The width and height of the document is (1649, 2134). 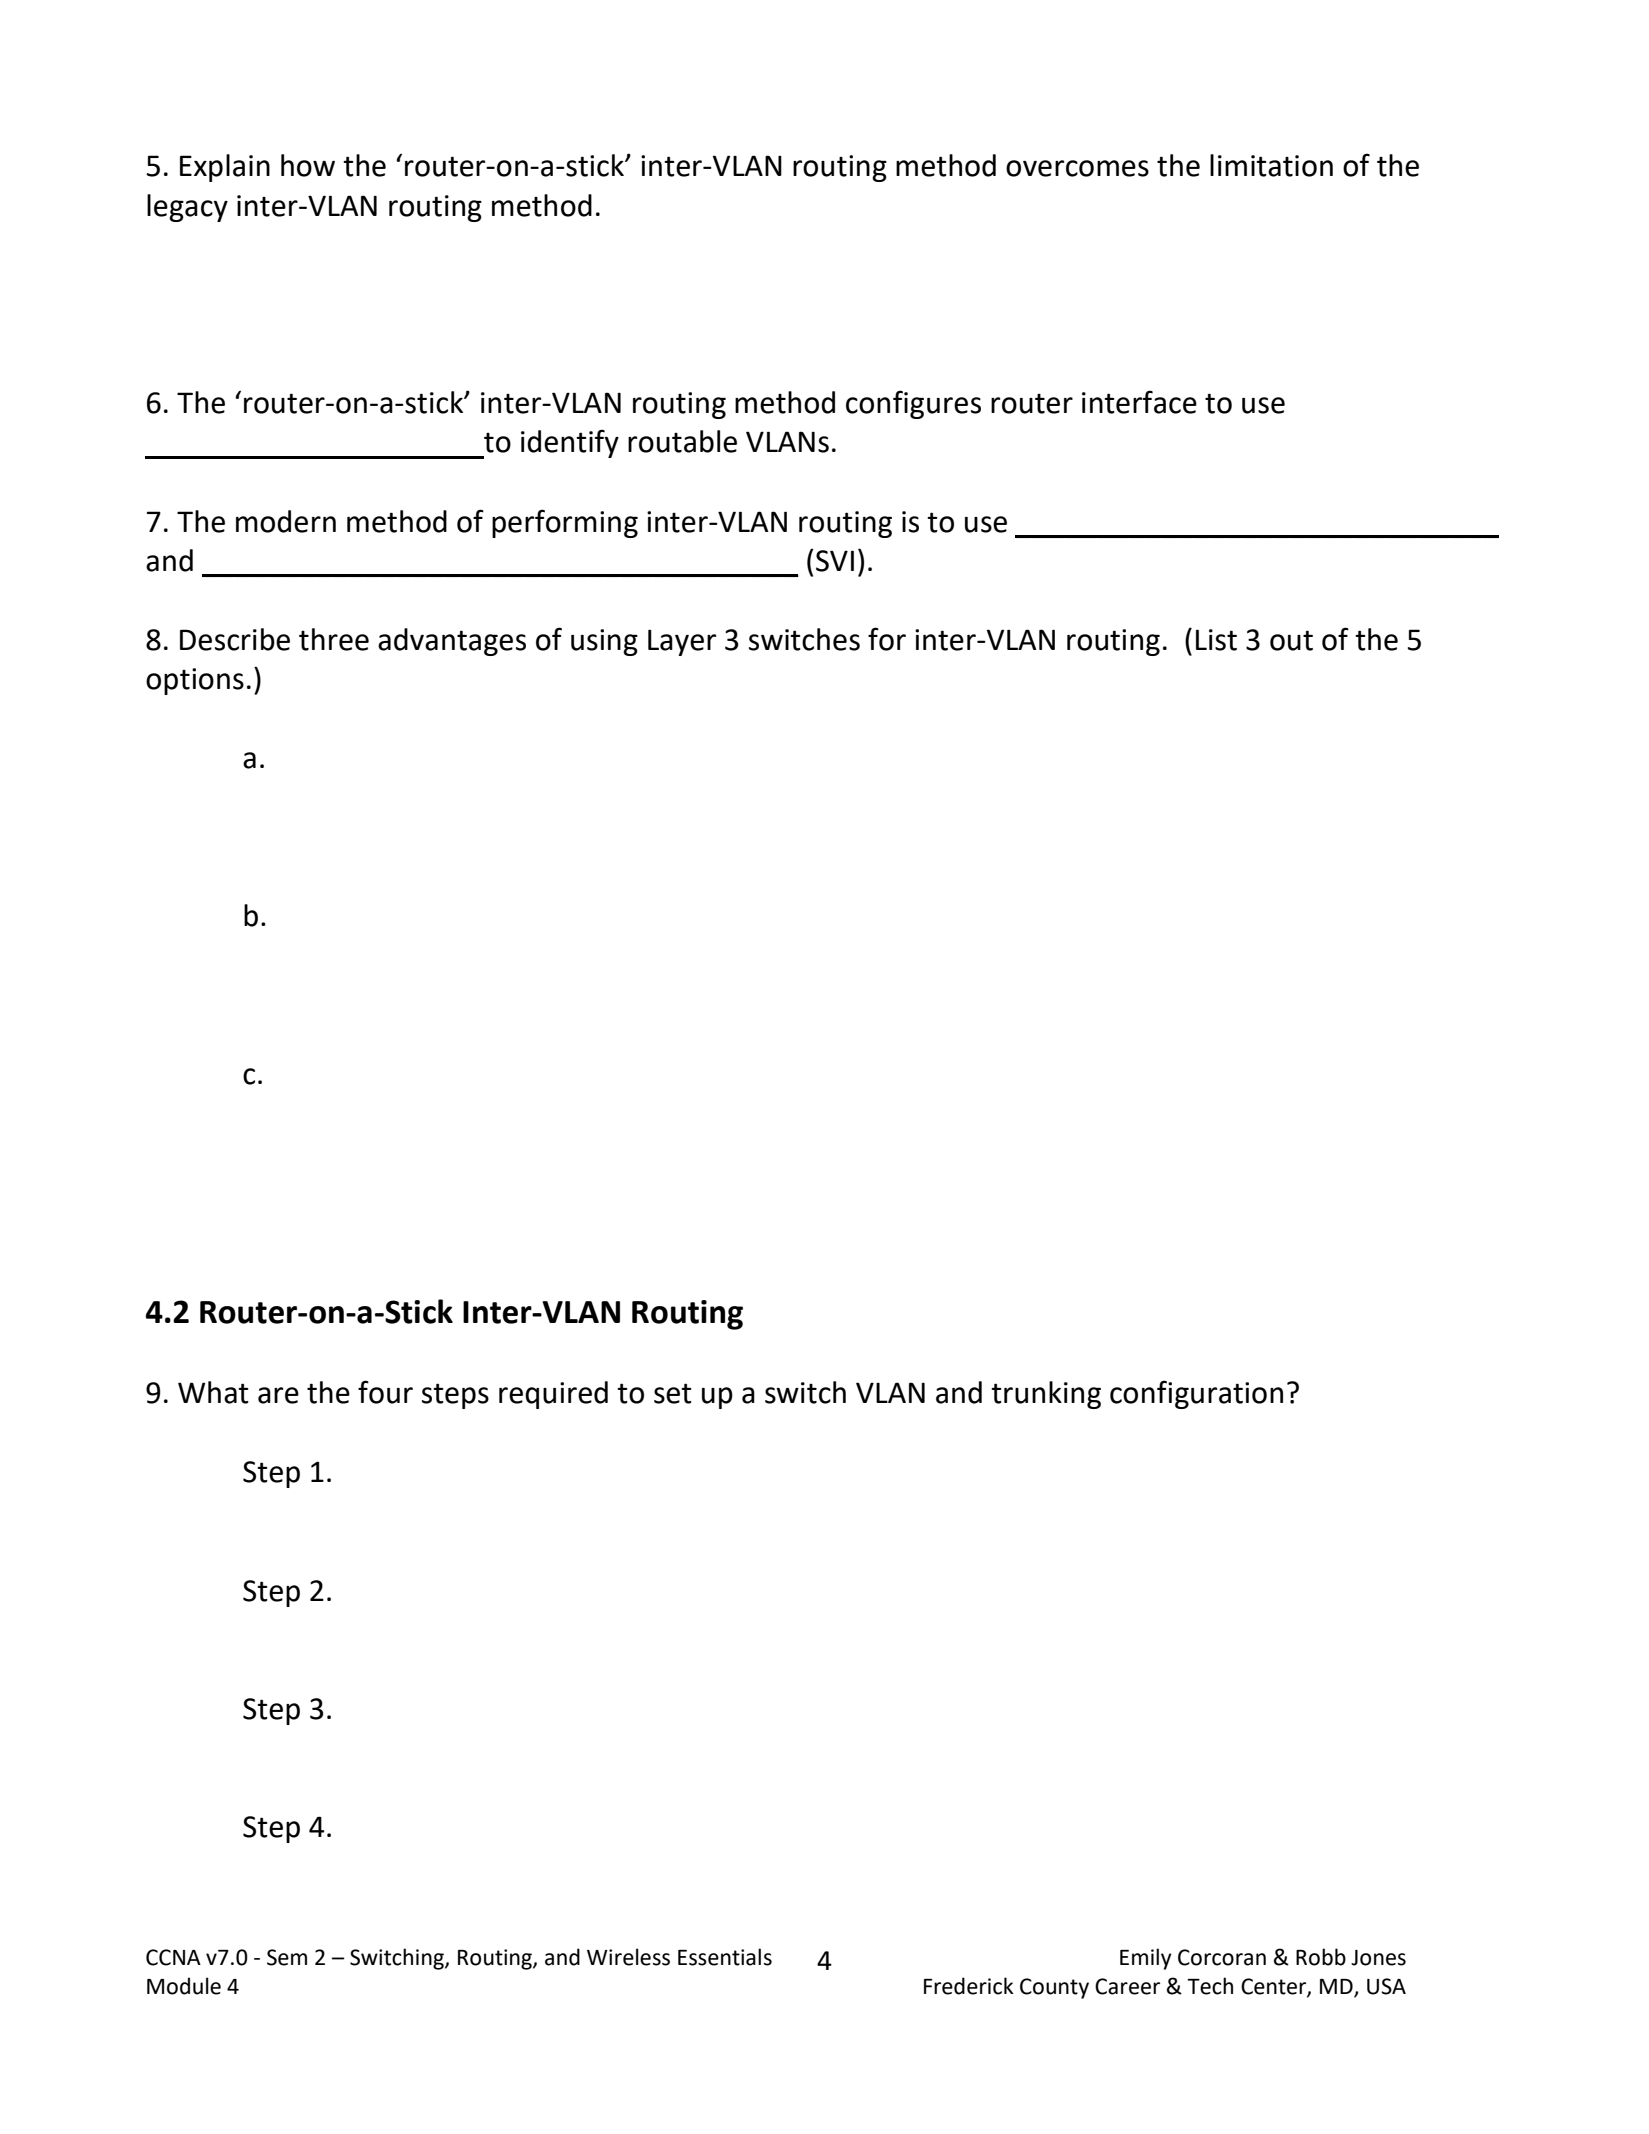 I want to click on set, so click(x=673, y=1393).
